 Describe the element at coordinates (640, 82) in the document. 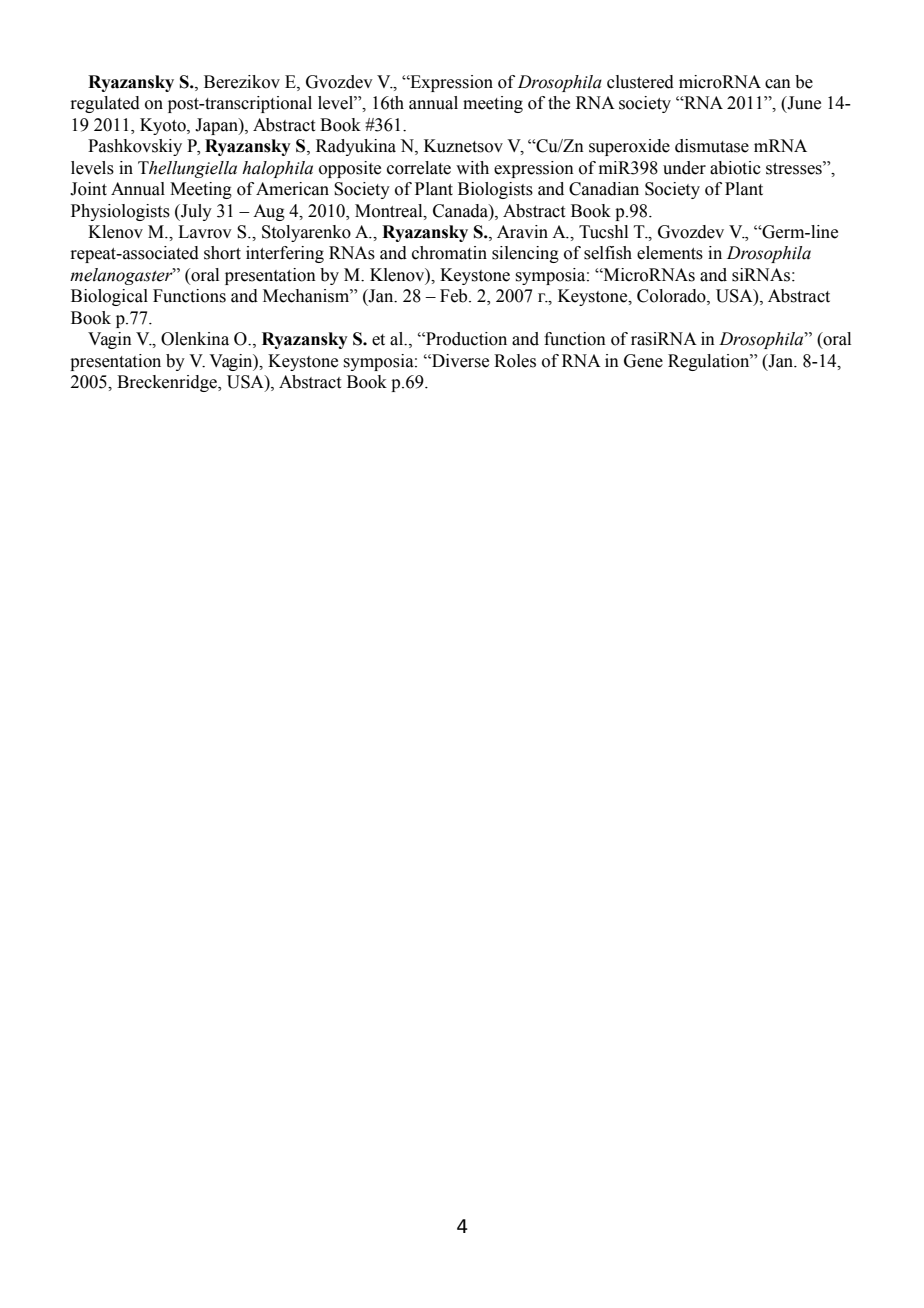

I see `clustered` at that location.
